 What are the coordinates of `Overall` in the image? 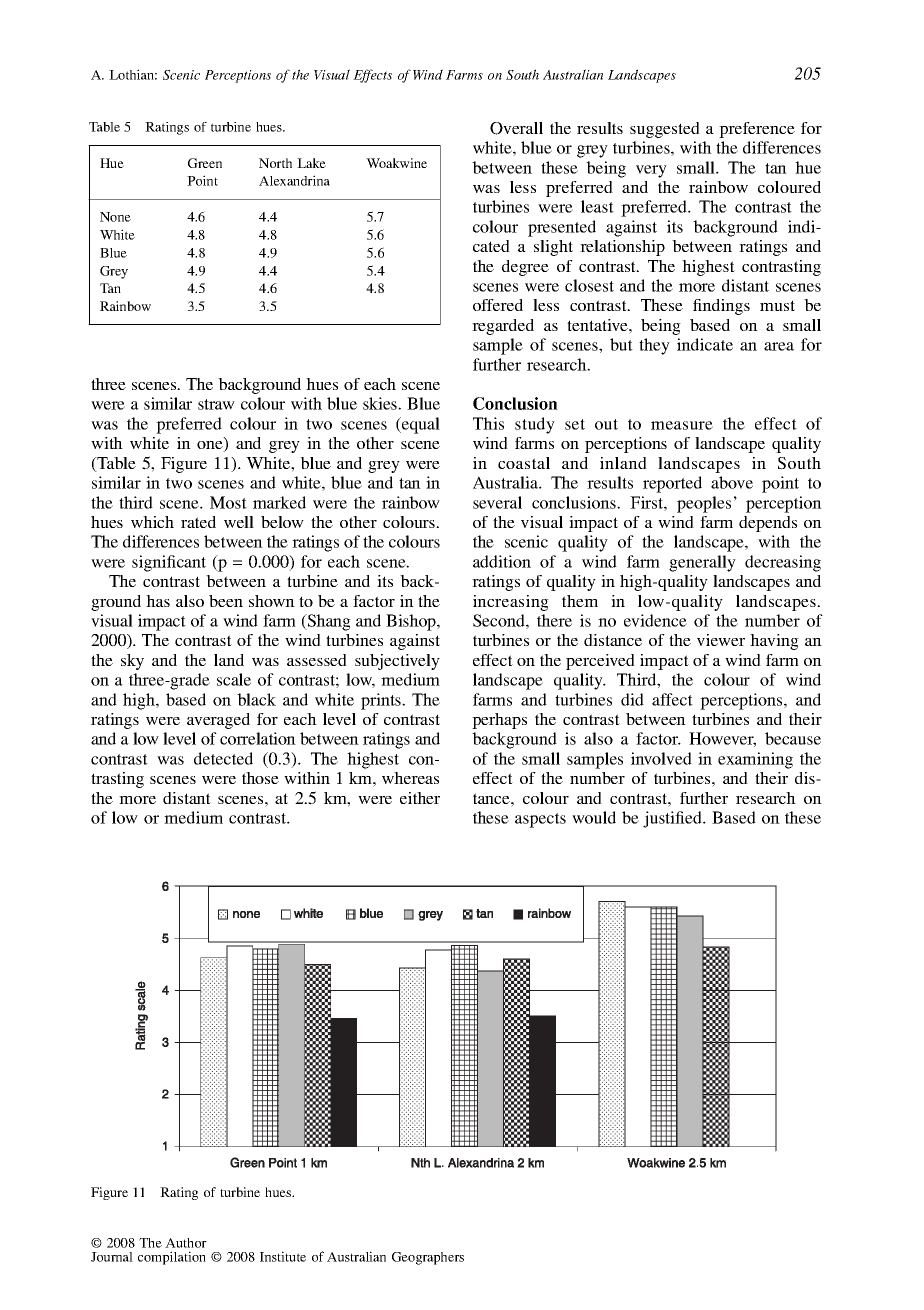 It's located at (516, 128).
